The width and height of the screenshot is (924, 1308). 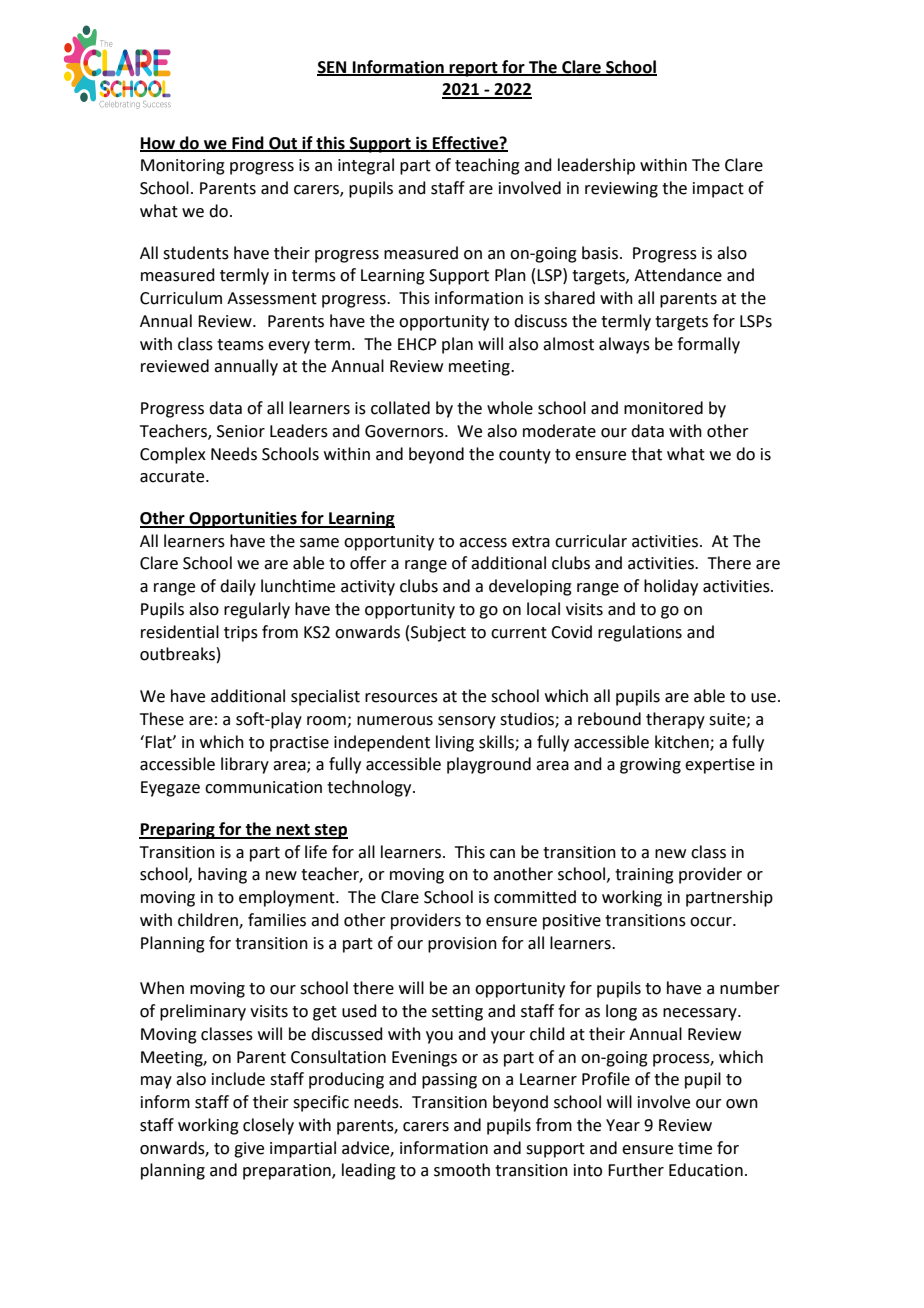 What do you see at coordinates (438, 633) in the screenshot?
I see `Subject` at bounding box center [438, 633].
